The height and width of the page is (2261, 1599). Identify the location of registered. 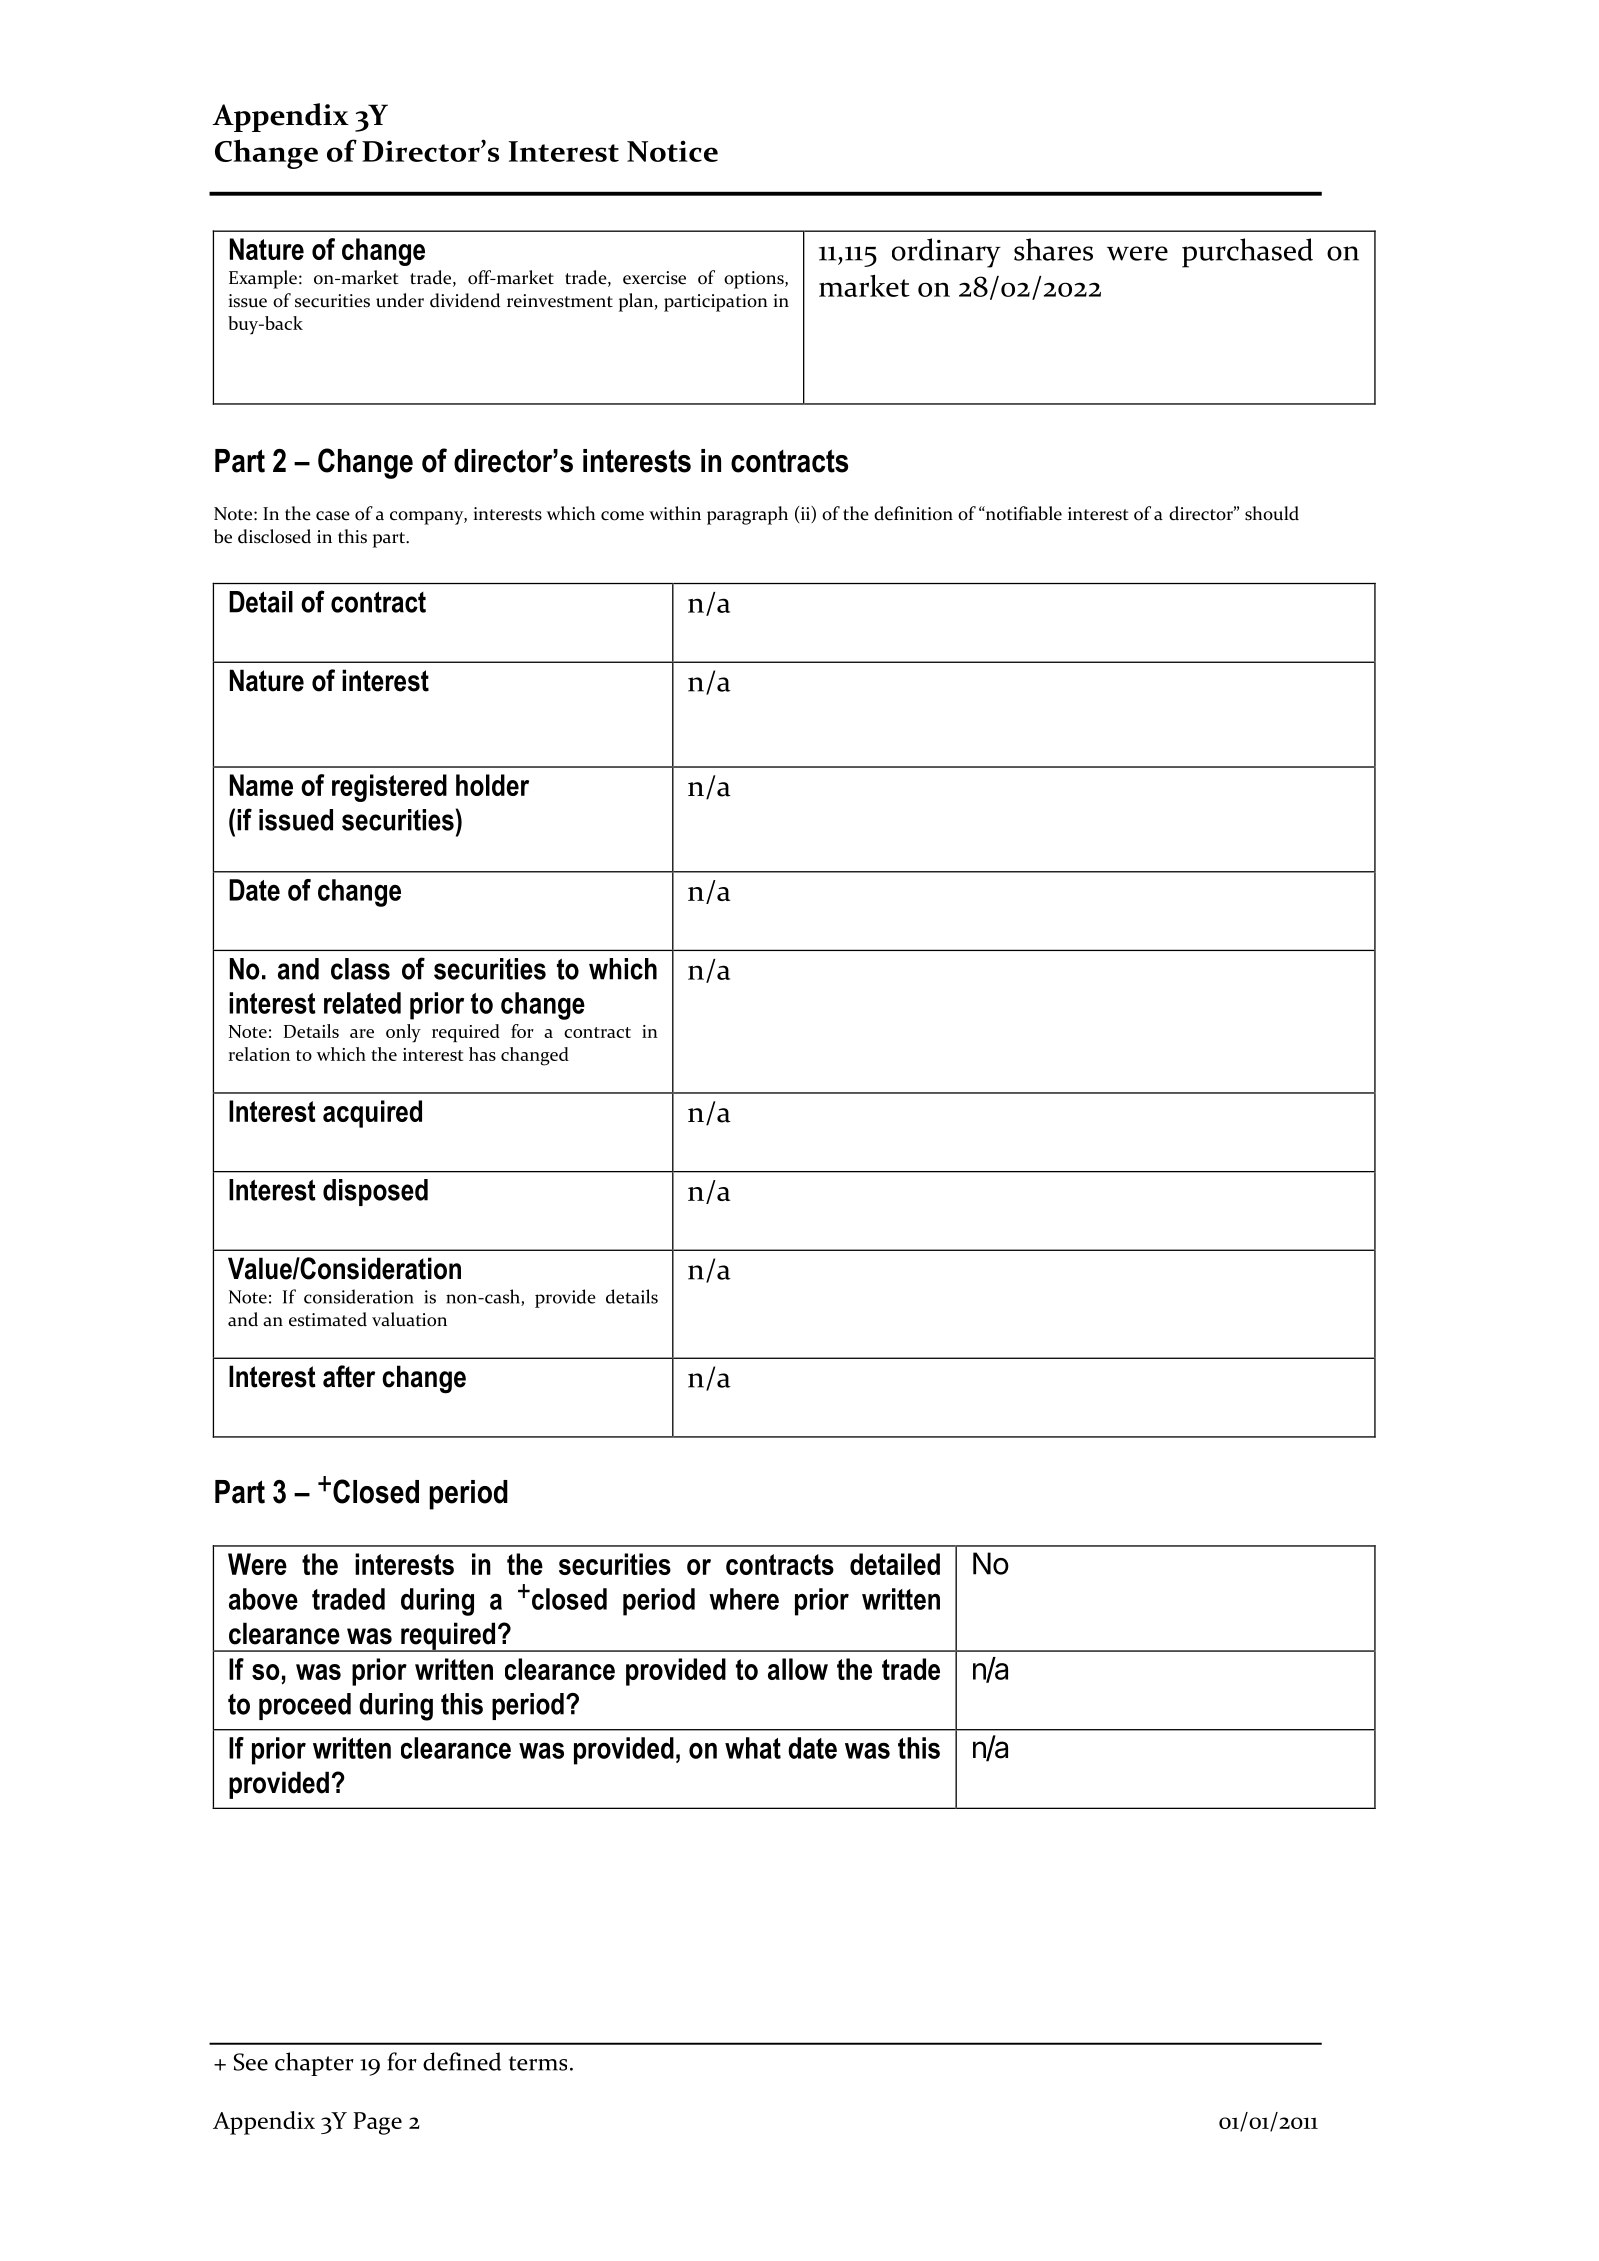
(389, 788).
